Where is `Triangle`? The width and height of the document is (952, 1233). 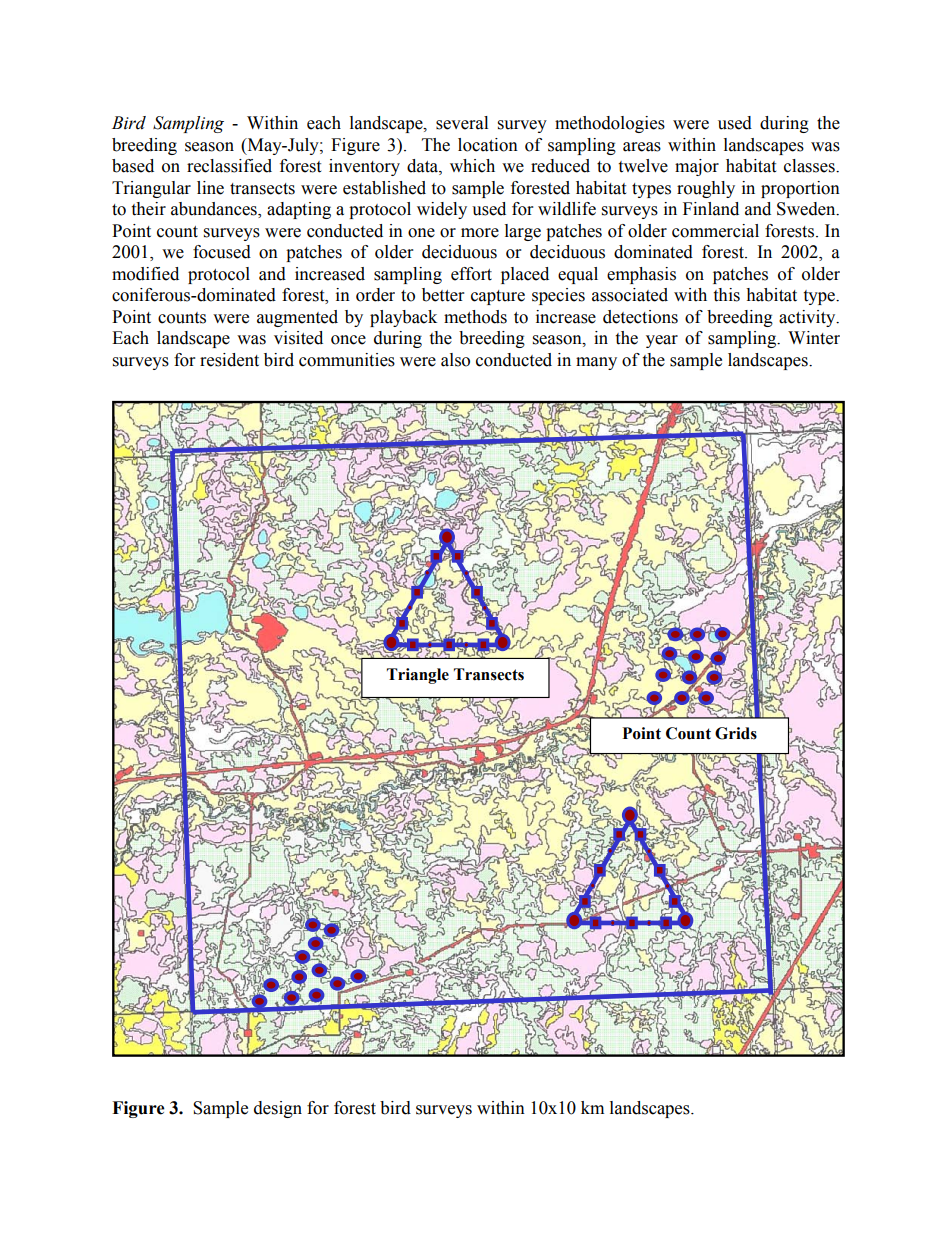
Triangle is located at coordinates (418, 676).
